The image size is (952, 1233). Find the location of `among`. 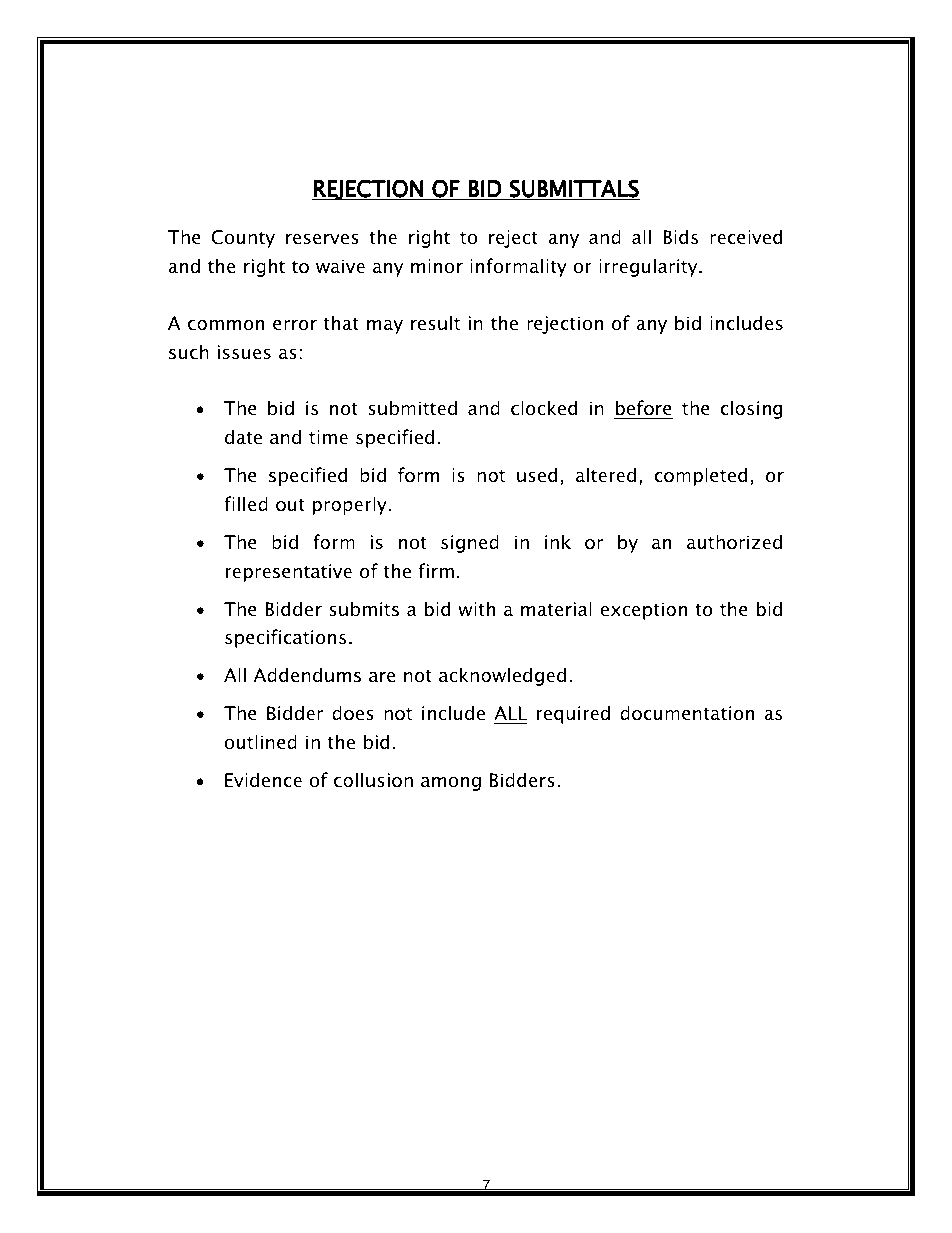

among is located at coordinates (451, 784).
